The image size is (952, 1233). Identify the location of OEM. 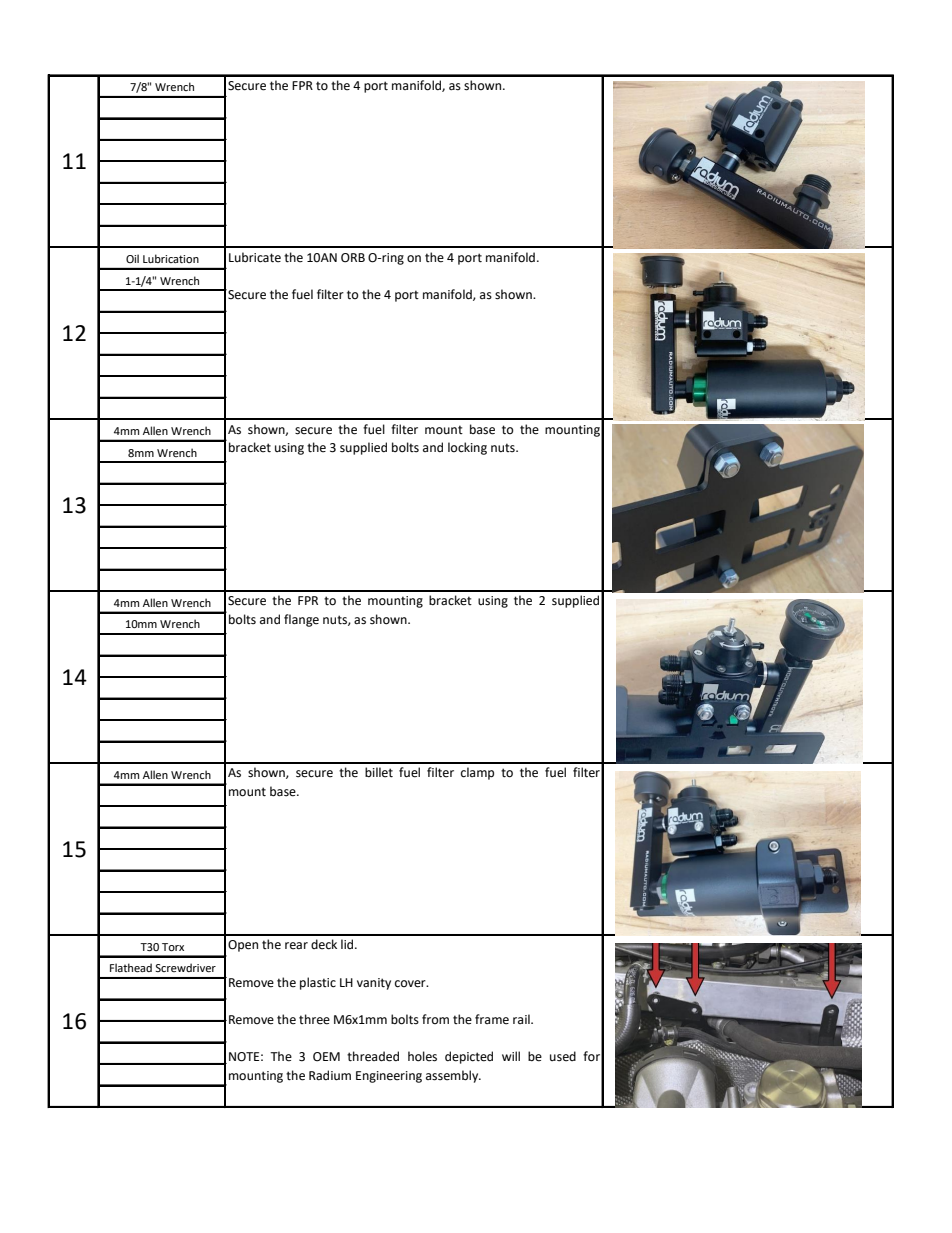
(326, 1057).
